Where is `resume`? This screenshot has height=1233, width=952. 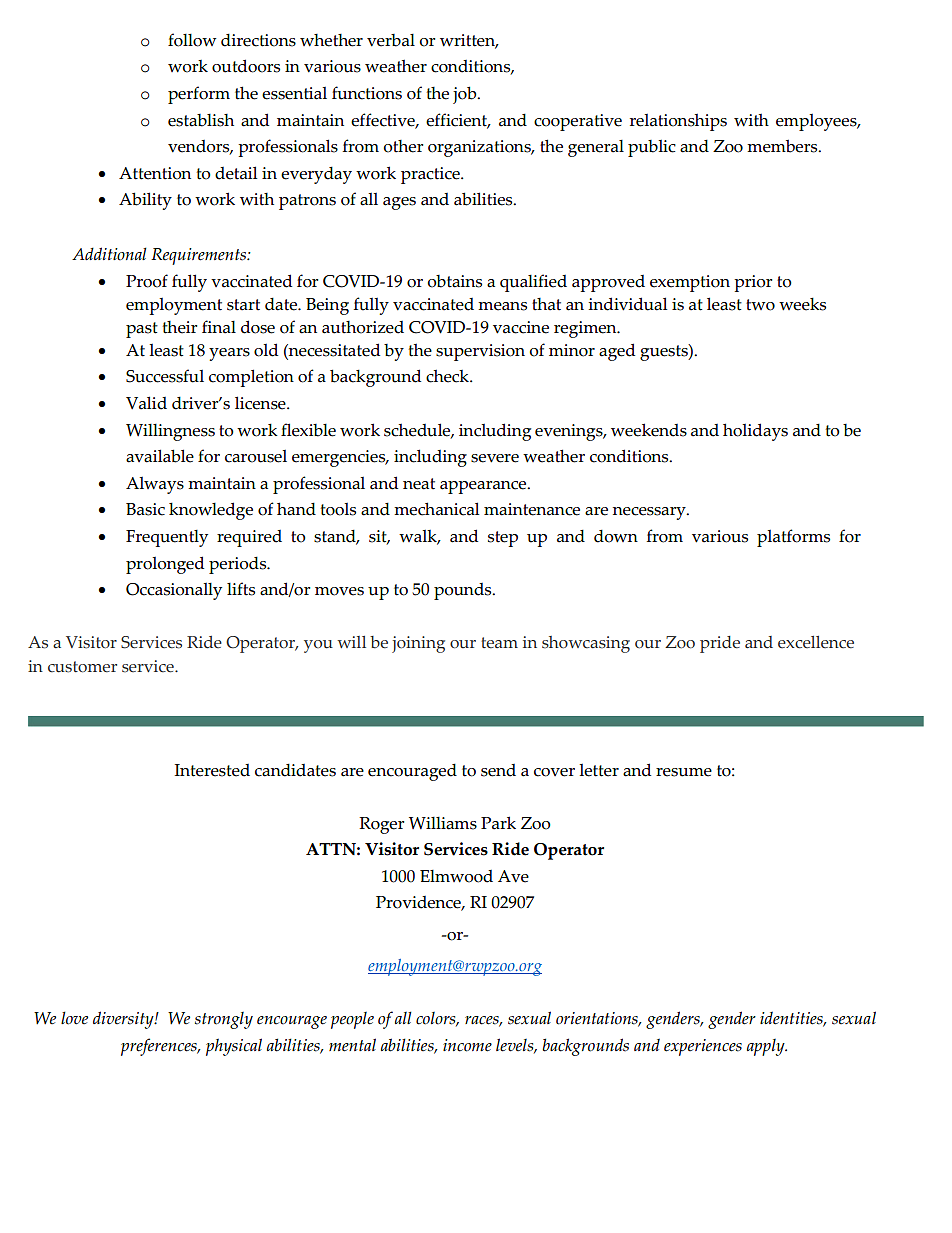 resume is located at coordinates (684, 772).
